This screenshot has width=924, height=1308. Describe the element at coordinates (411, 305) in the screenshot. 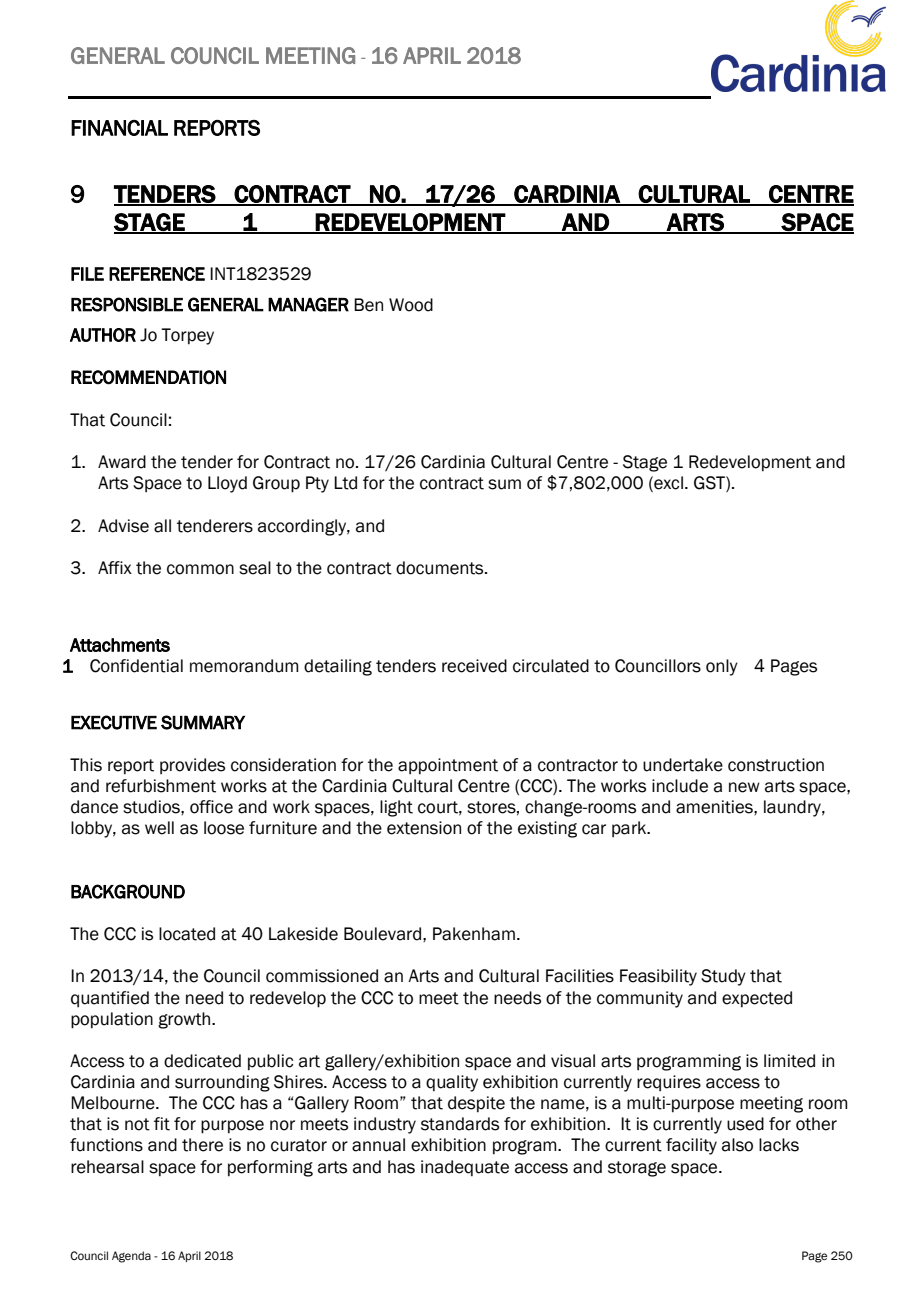

I see `Wood` at that location.
